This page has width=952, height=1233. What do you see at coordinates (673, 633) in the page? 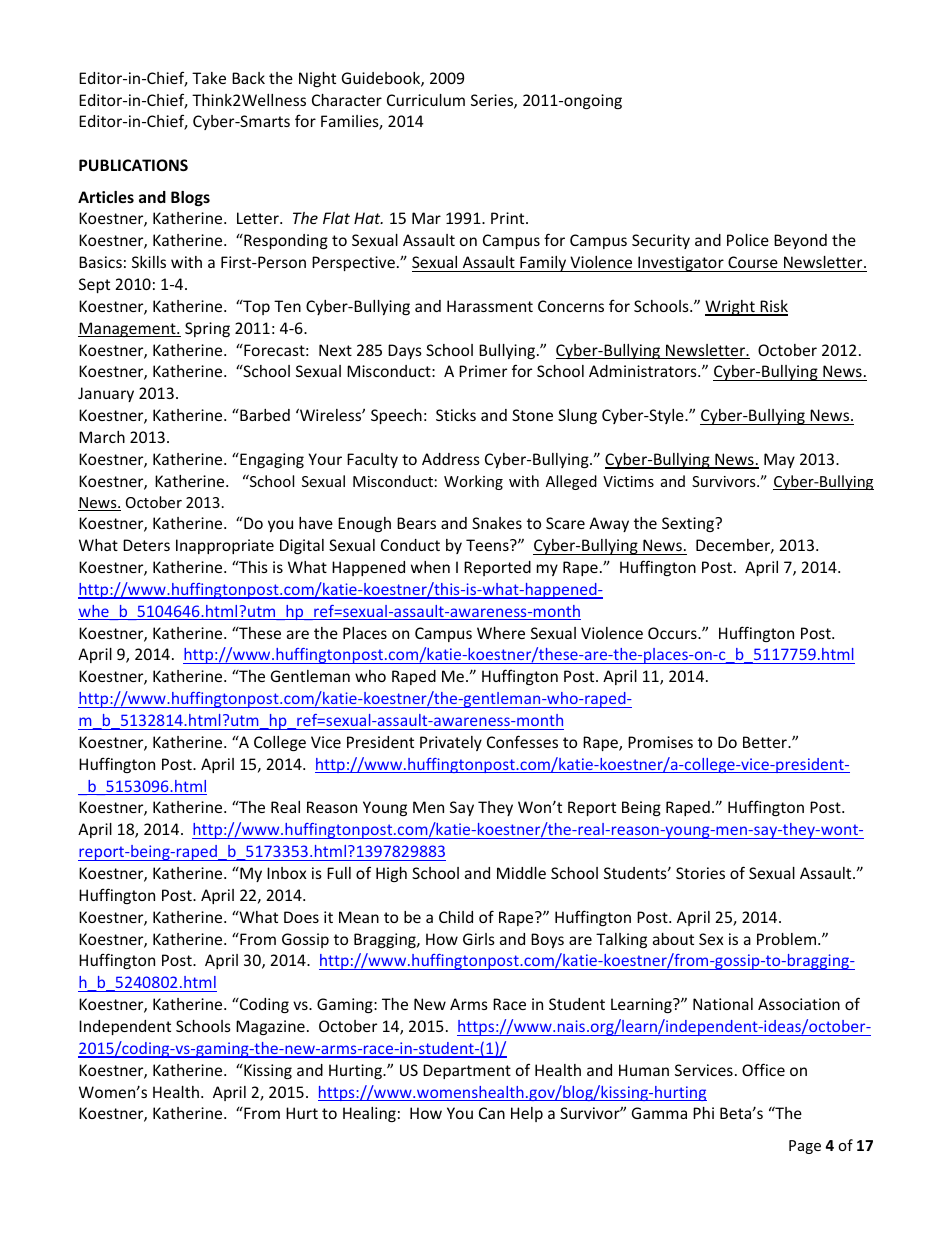
I see `Occurs` at bounding box center [673, 633].
